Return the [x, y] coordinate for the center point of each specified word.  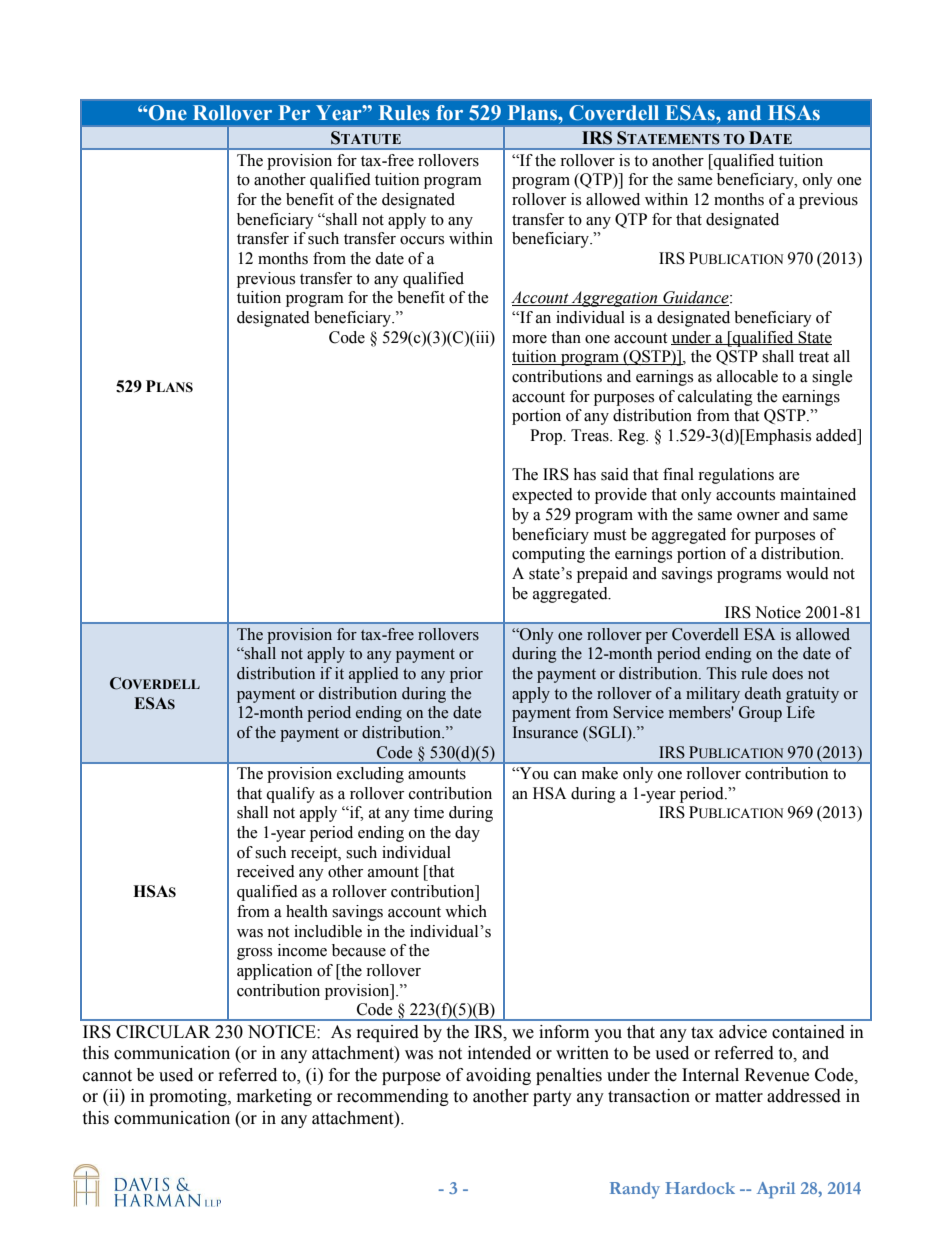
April [776, 1190]
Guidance [696, 298]
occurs [422, 240]
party [552, 1098]
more [529, 339]
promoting [189, 1097]
